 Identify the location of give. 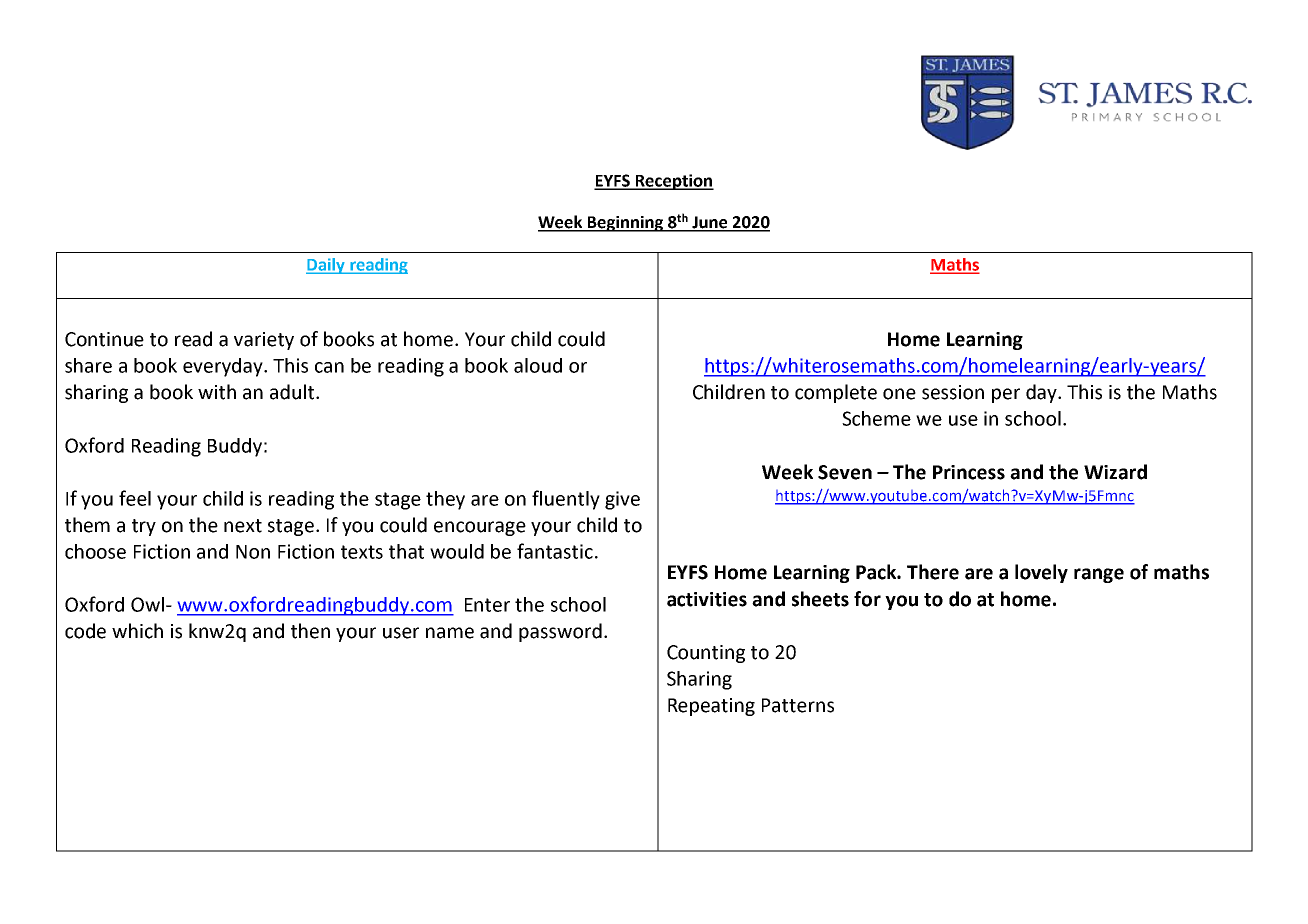
(622, 500).
